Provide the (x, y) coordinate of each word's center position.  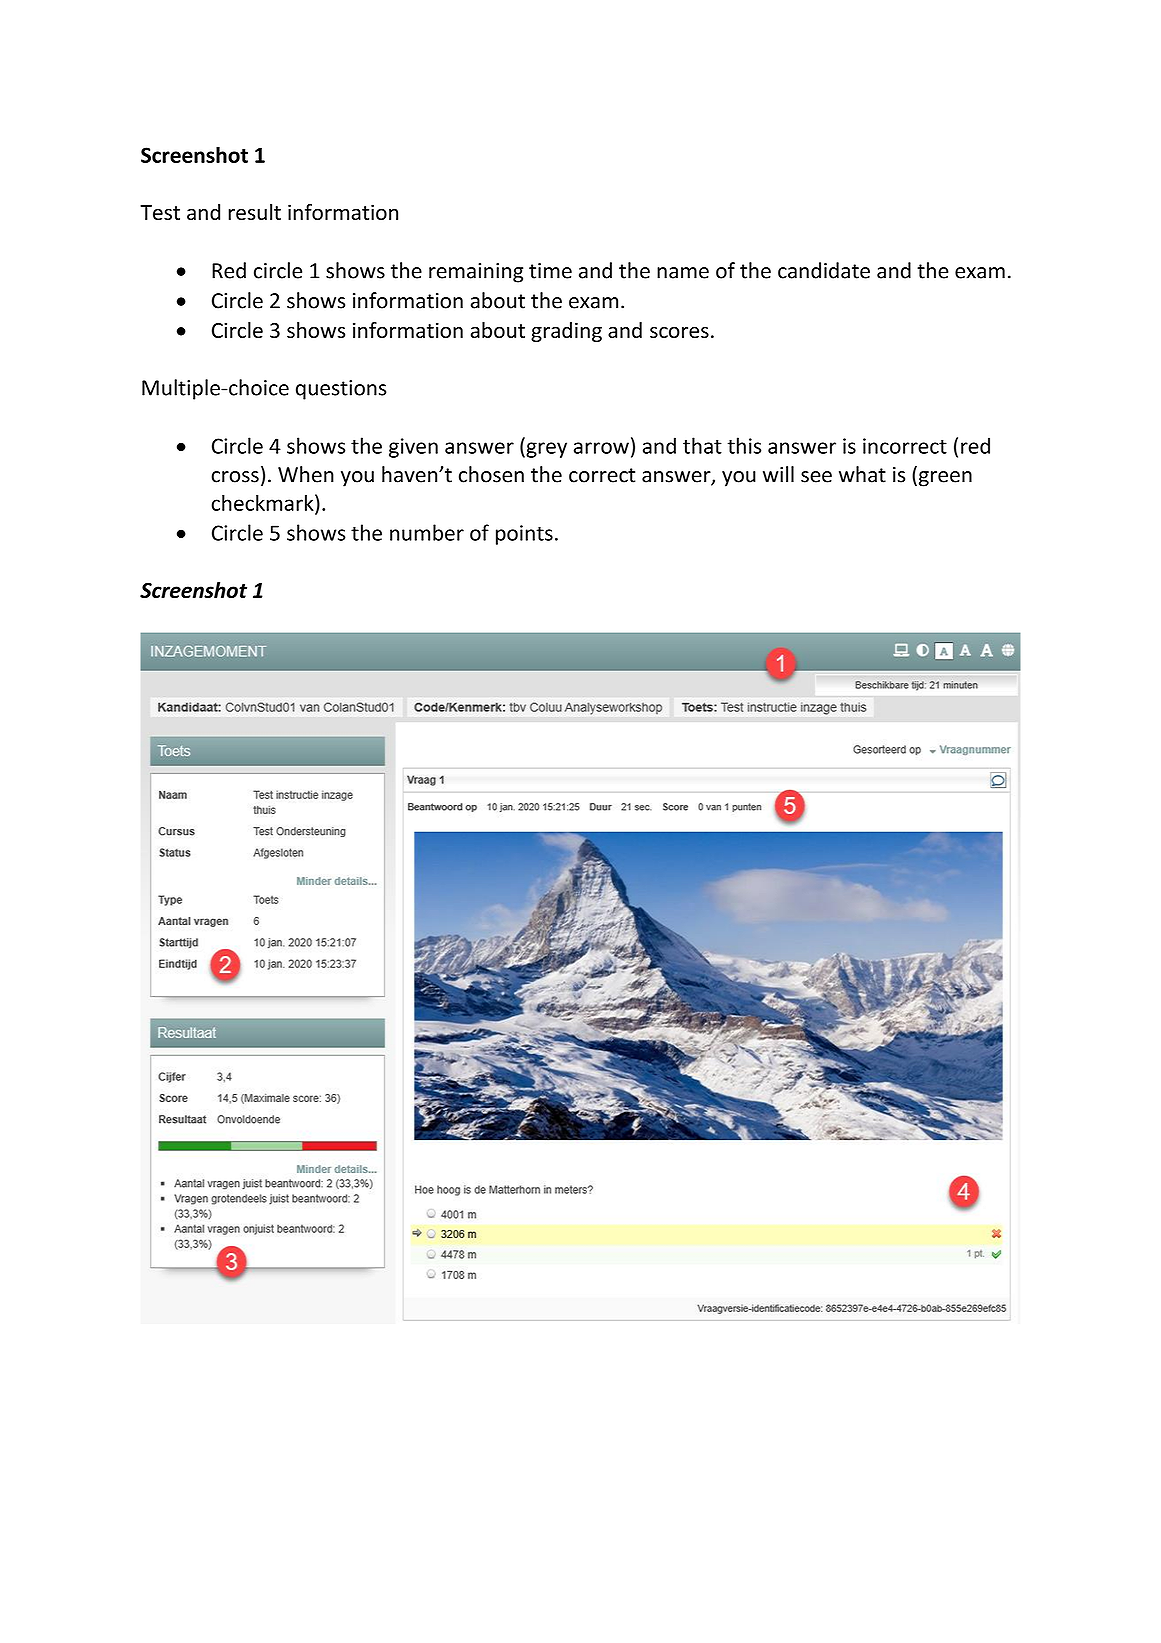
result (254, 212)
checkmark (263, 502)
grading (566, 332)
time (550, 271)
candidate (824, 270)
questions (341, 390)
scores (679, 332)
